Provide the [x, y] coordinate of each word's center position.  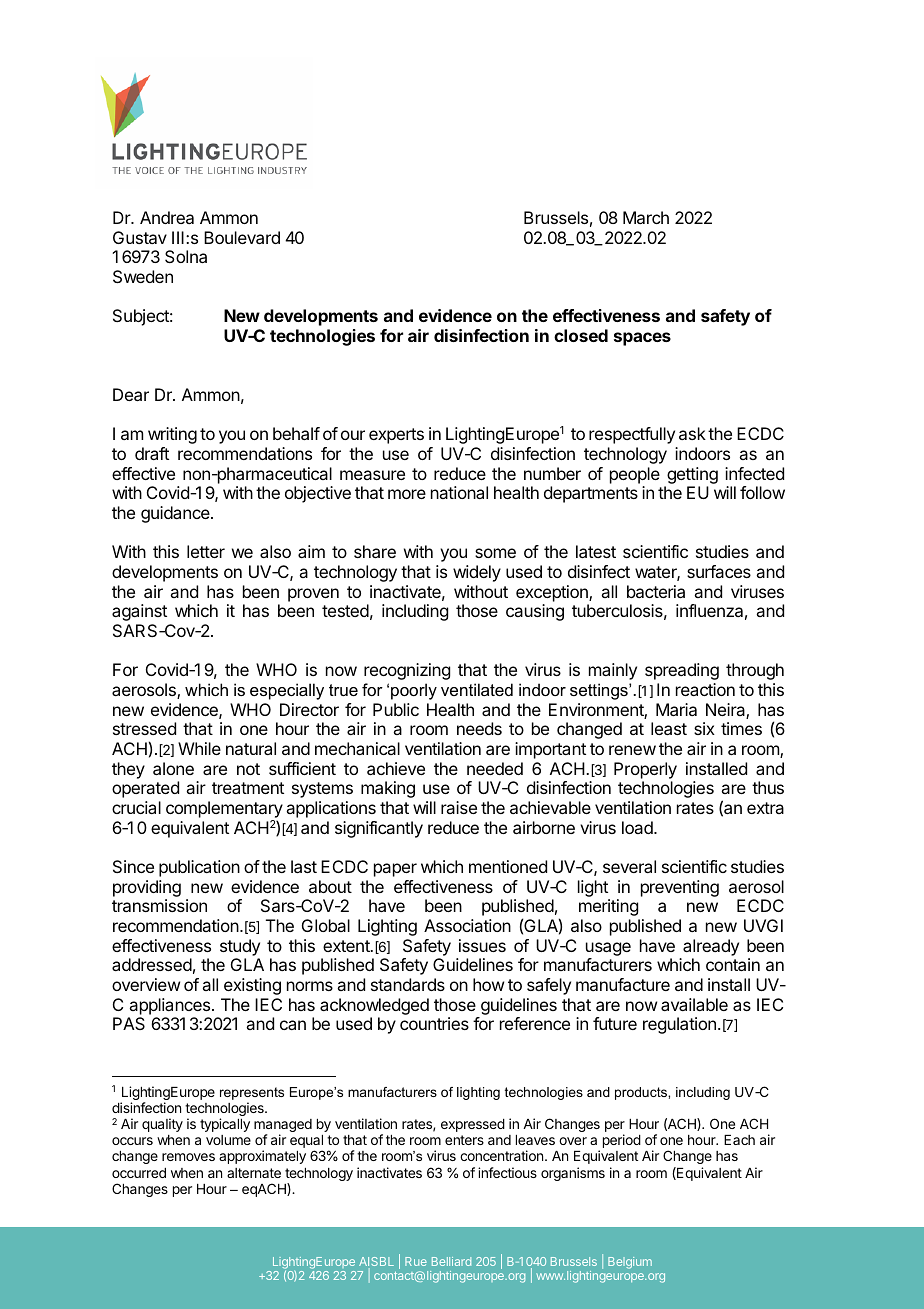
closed [581, 335]
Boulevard [242, 237]
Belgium [630, 1263]
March [646, 217]
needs [479, 728]
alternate [254, 1173]
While [199, 748]
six [704, 728]
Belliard [451, 1261]
